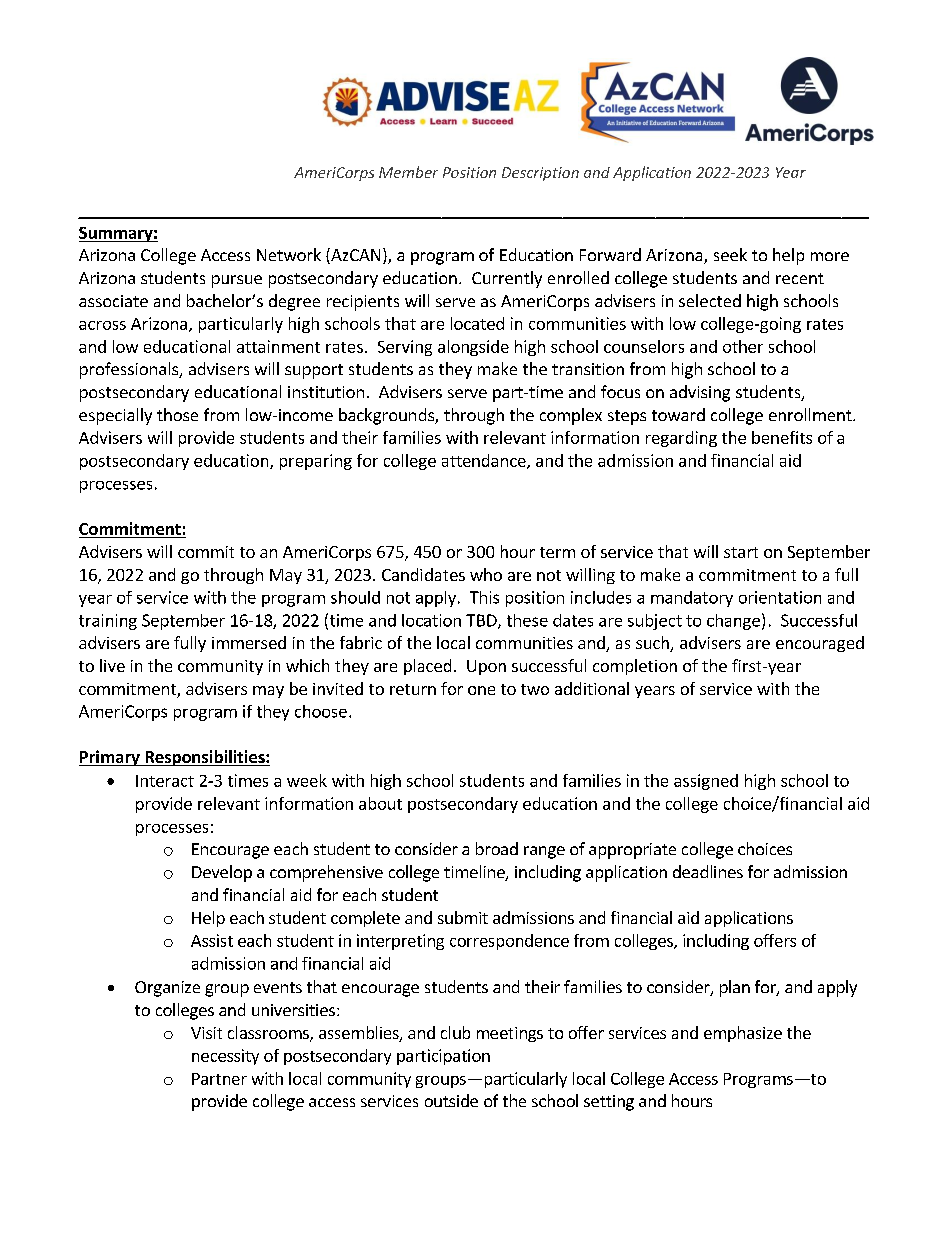  I want to click on immersed, so click(249, 642).
